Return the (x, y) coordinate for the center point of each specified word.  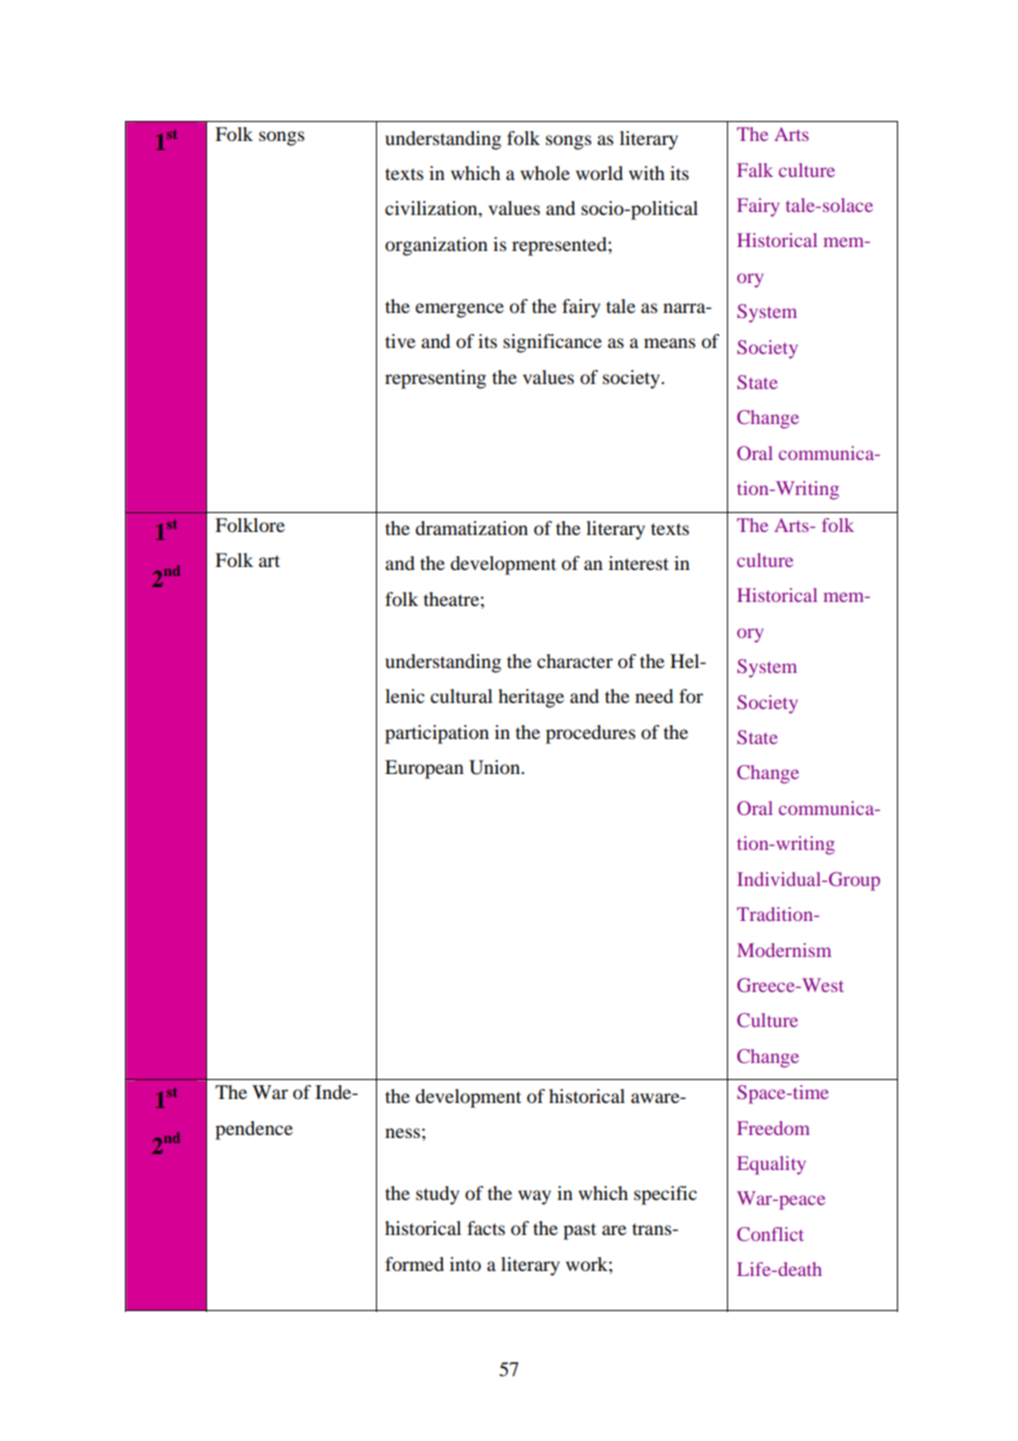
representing (435, 379)
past (579, 1231)
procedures (591, 734)
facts (486, 1228)
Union (496, 767)
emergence (459, 310)
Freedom (773, 1128)
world (599, 173)
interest (639, 563)
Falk (755, 170)
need (654, 696)
